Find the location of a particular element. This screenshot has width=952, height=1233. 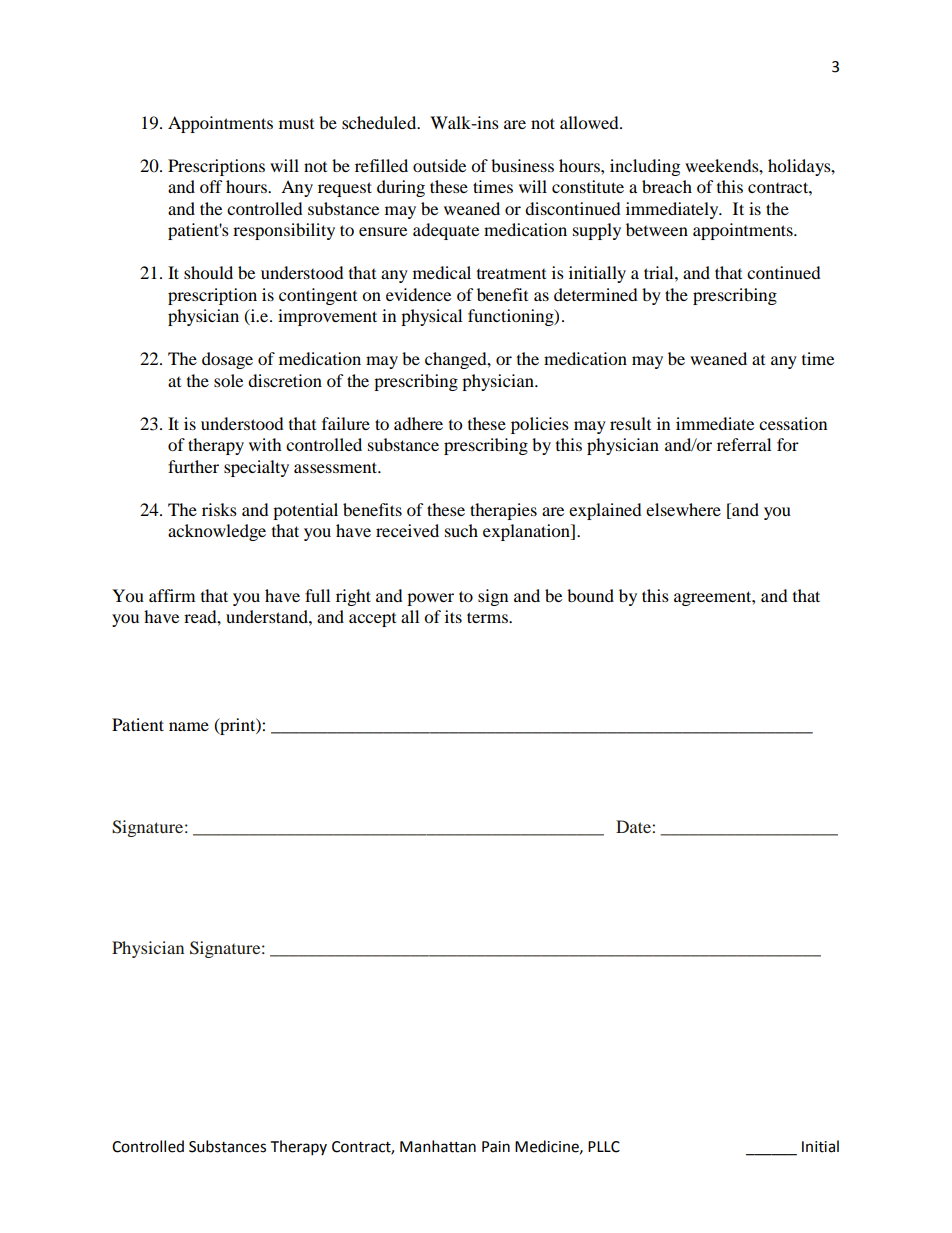

referral is located at coordinates (744, 444).
